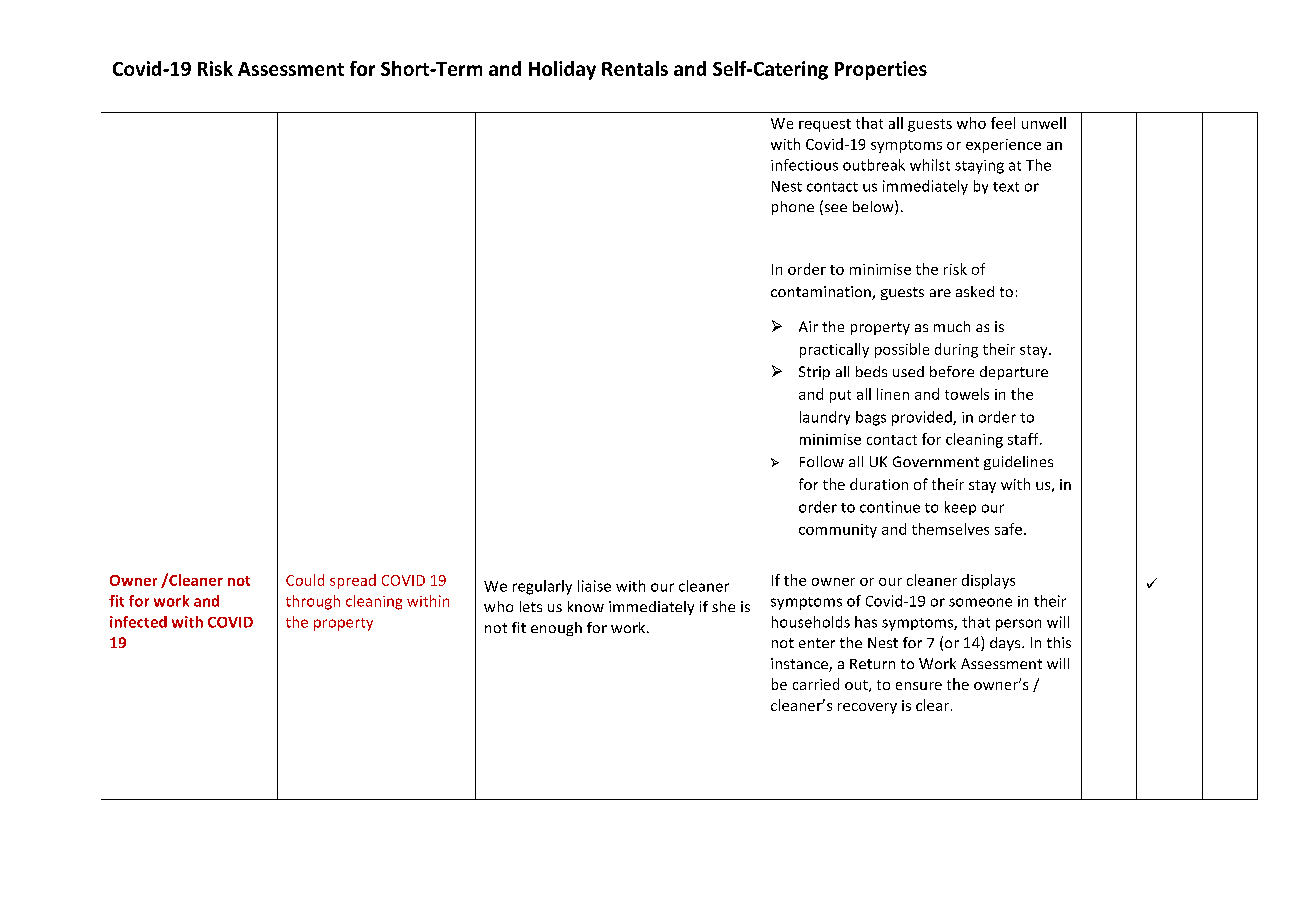 The image size is (1307, 924). I want to click on towels, so click(967, 394).
